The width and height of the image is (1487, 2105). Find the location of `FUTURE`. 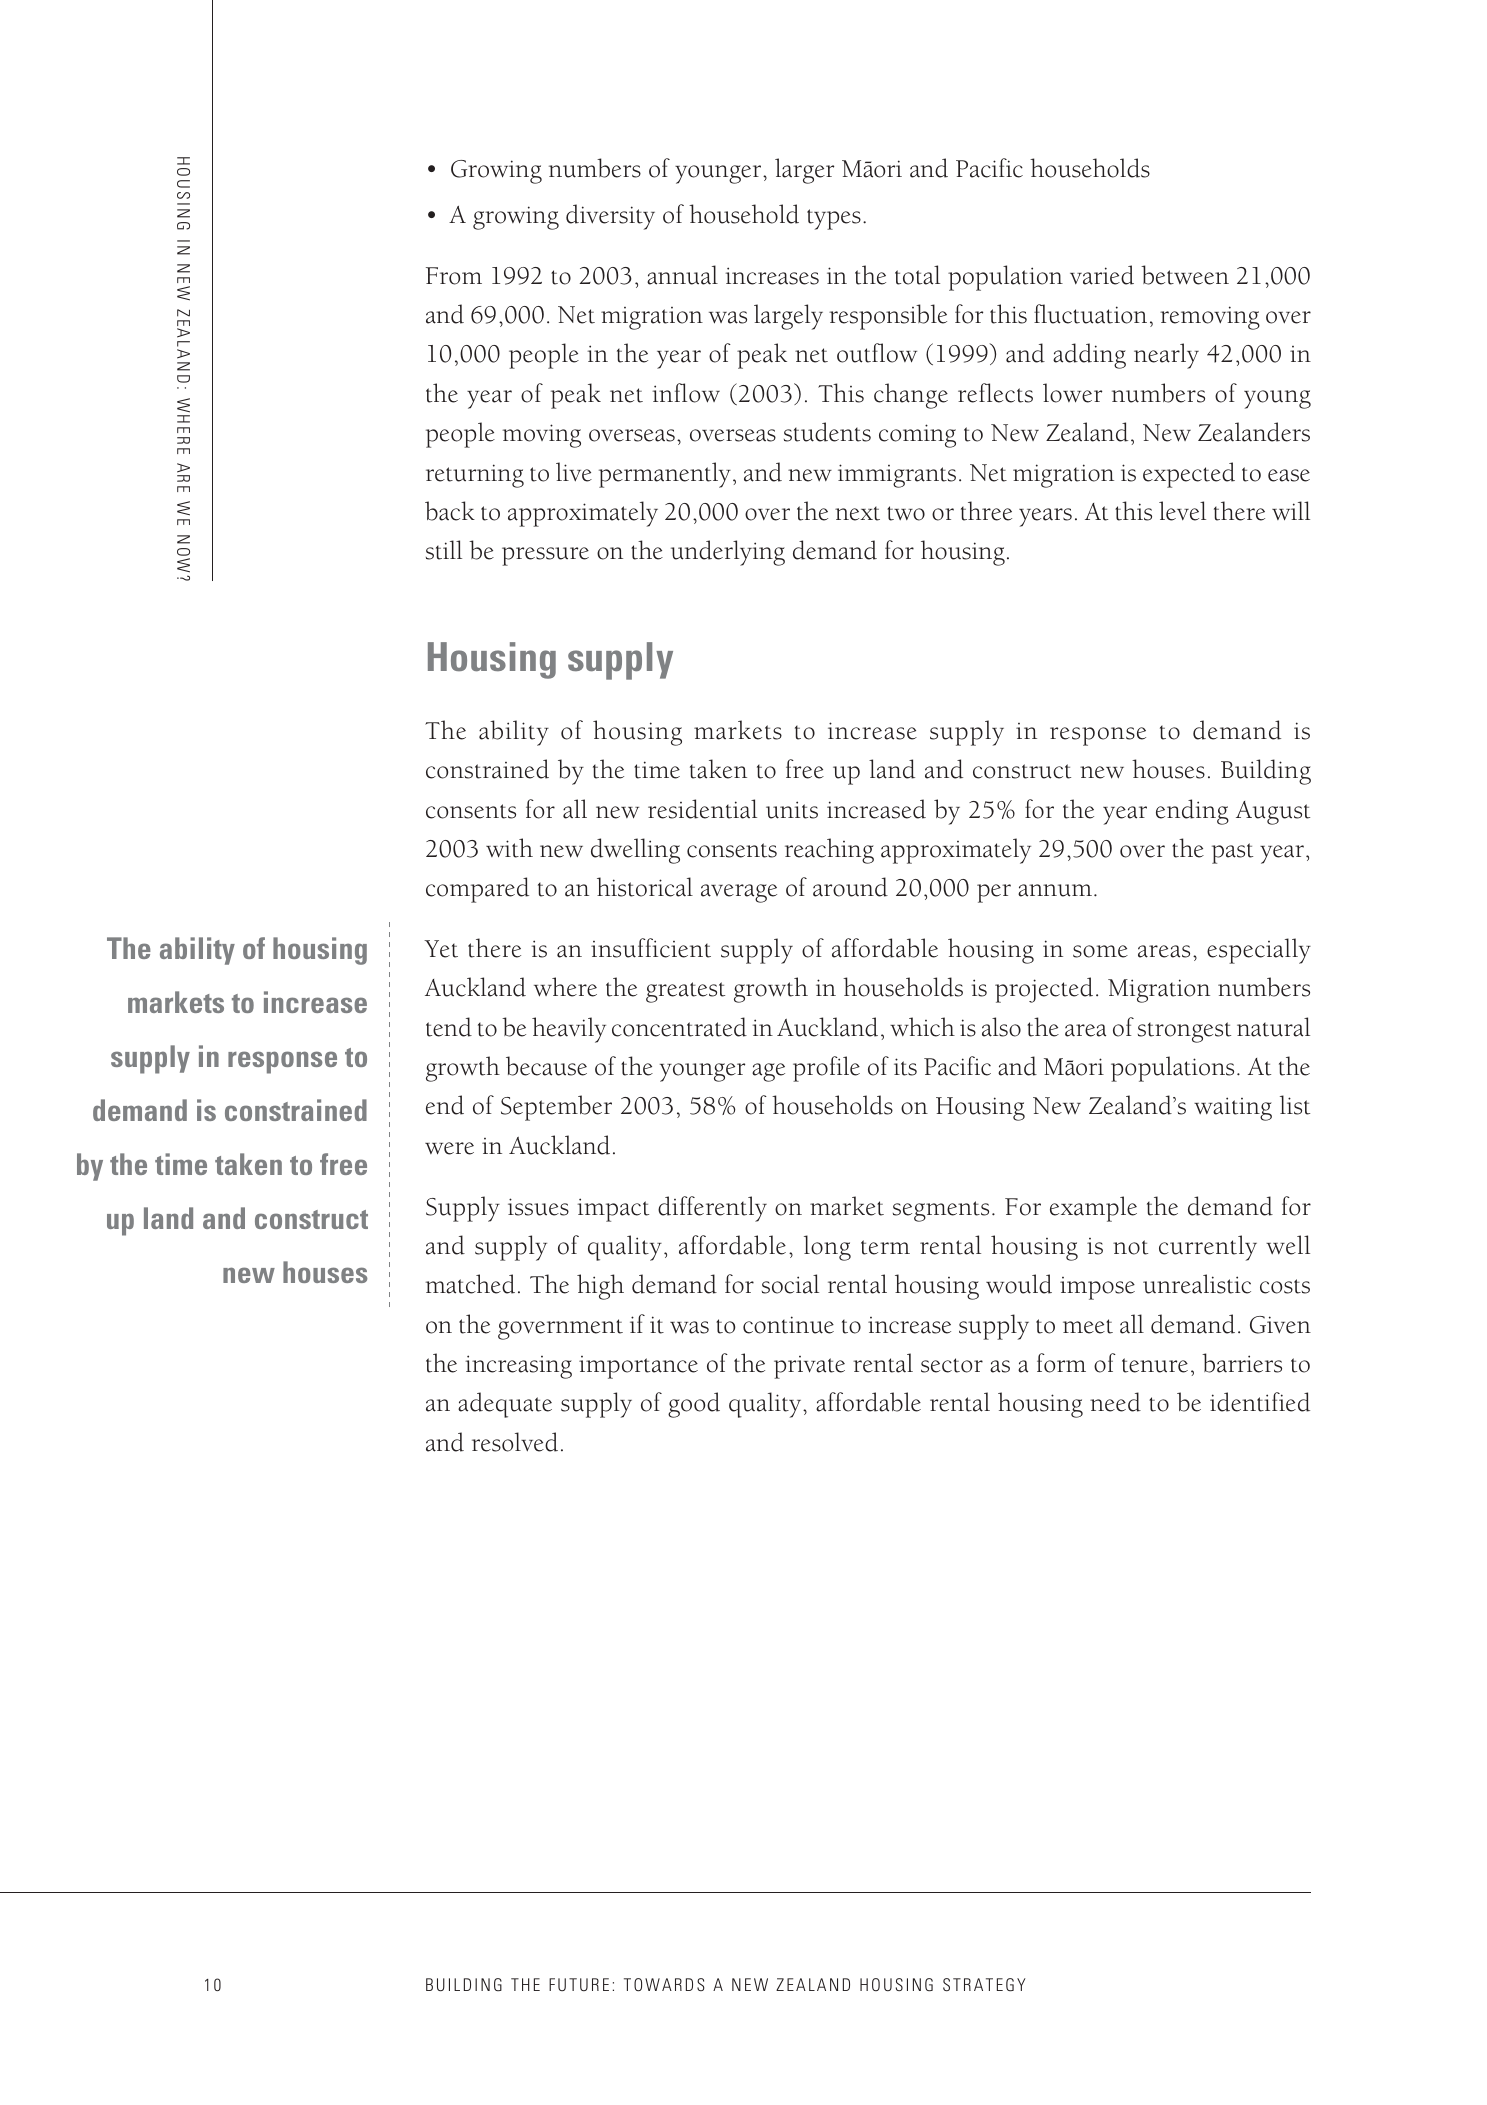

FUTURE is located at coordinates (579, 1984).
